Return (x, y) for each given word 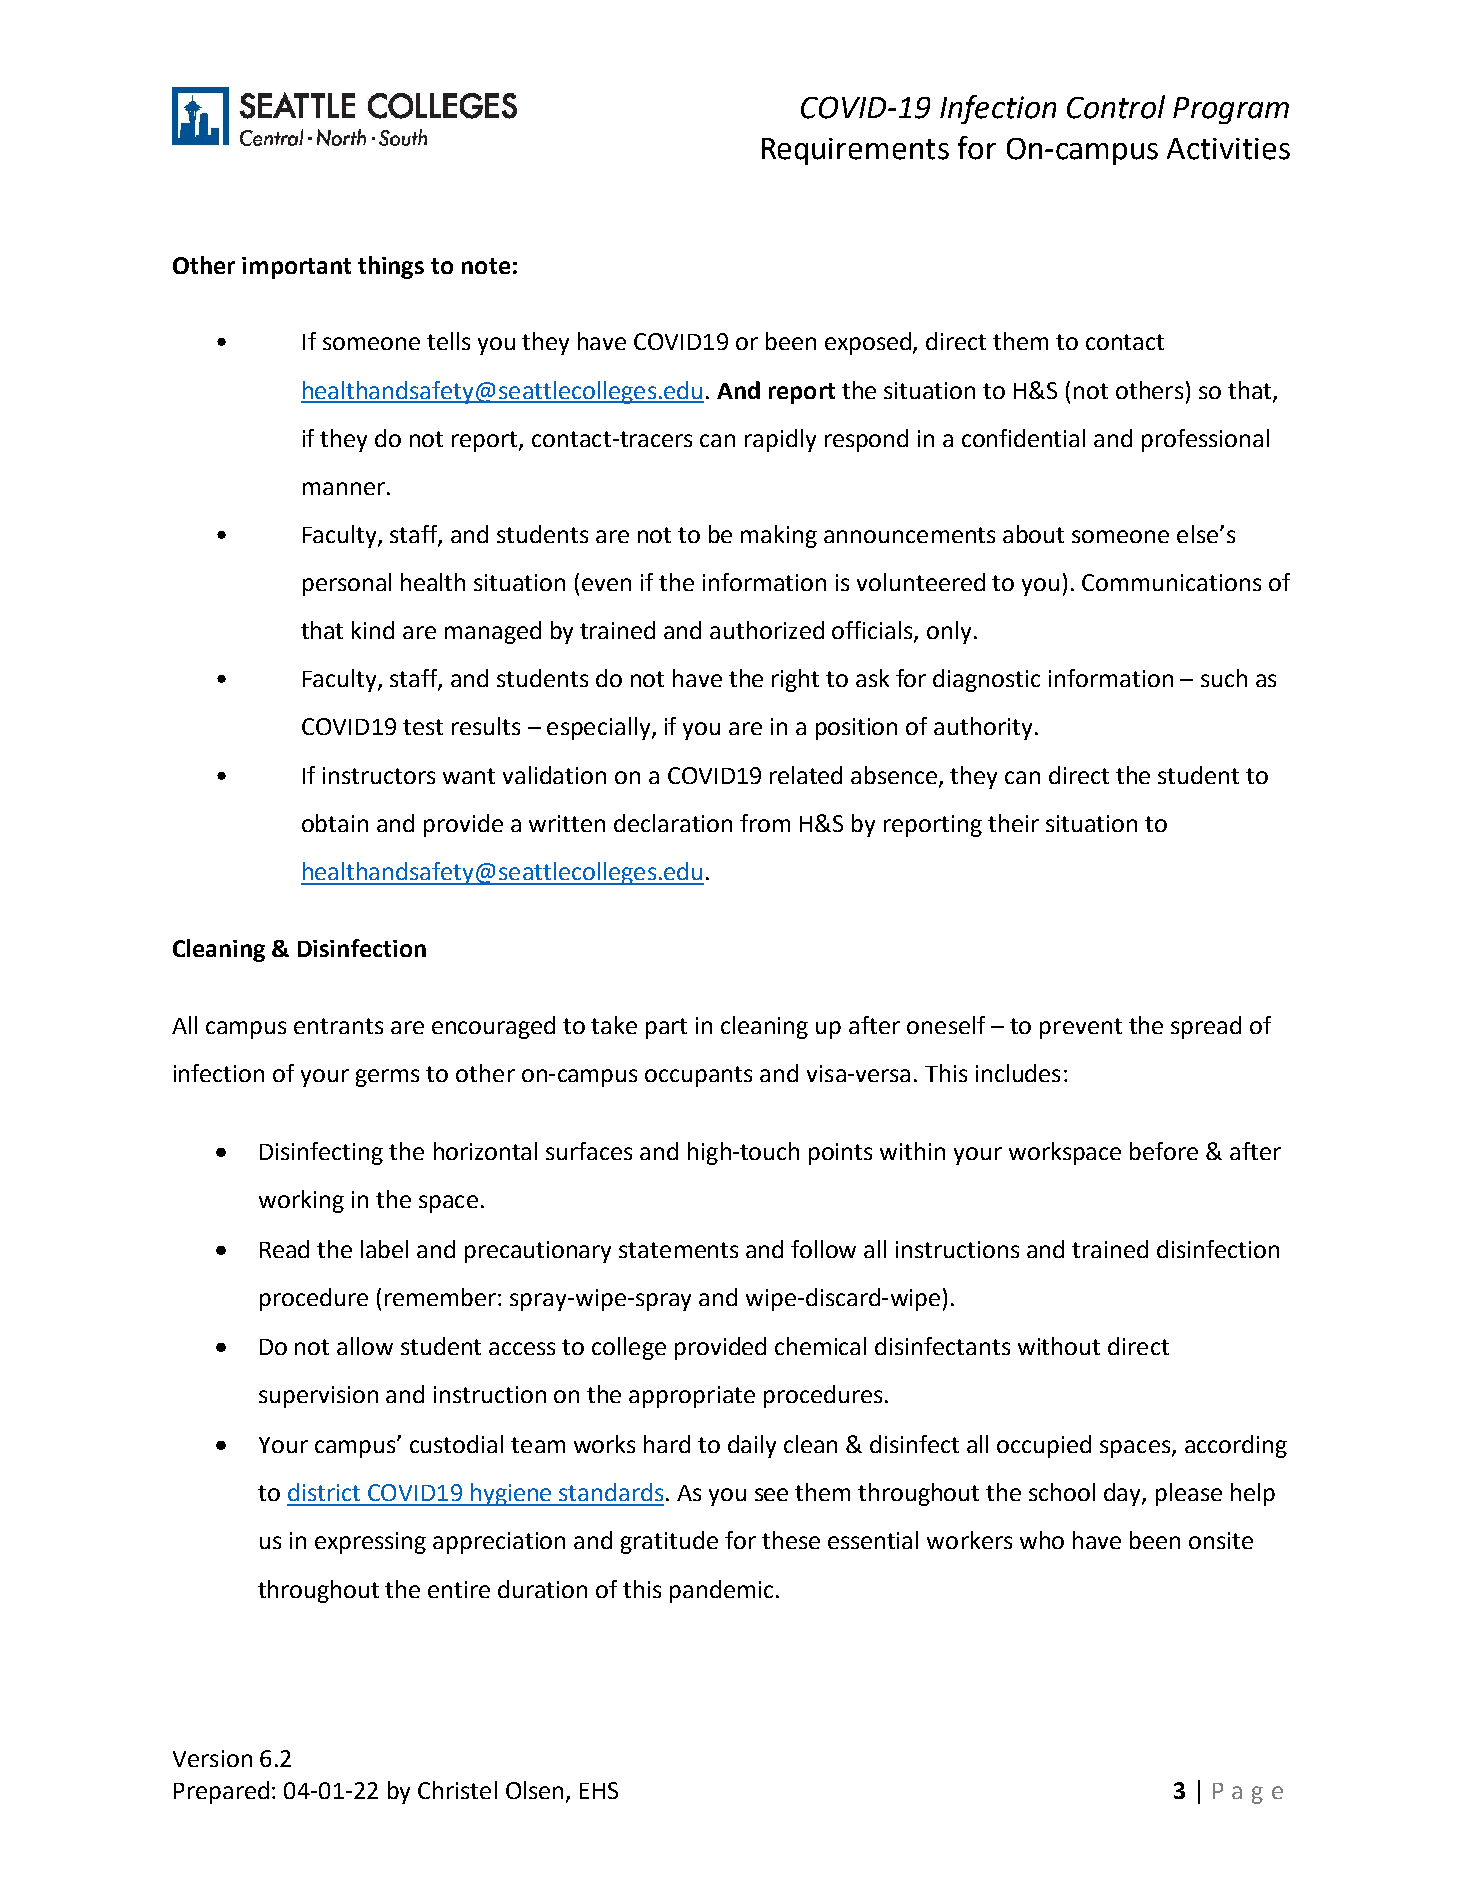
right (795, 680)
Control (1116, 107)
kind (373, 630)
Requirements (855, 151)
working (301, 1201)
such (1224, 678)
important (296, 268)
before (1164, 1151)
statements (678, 1250)
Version (212, 1758)
